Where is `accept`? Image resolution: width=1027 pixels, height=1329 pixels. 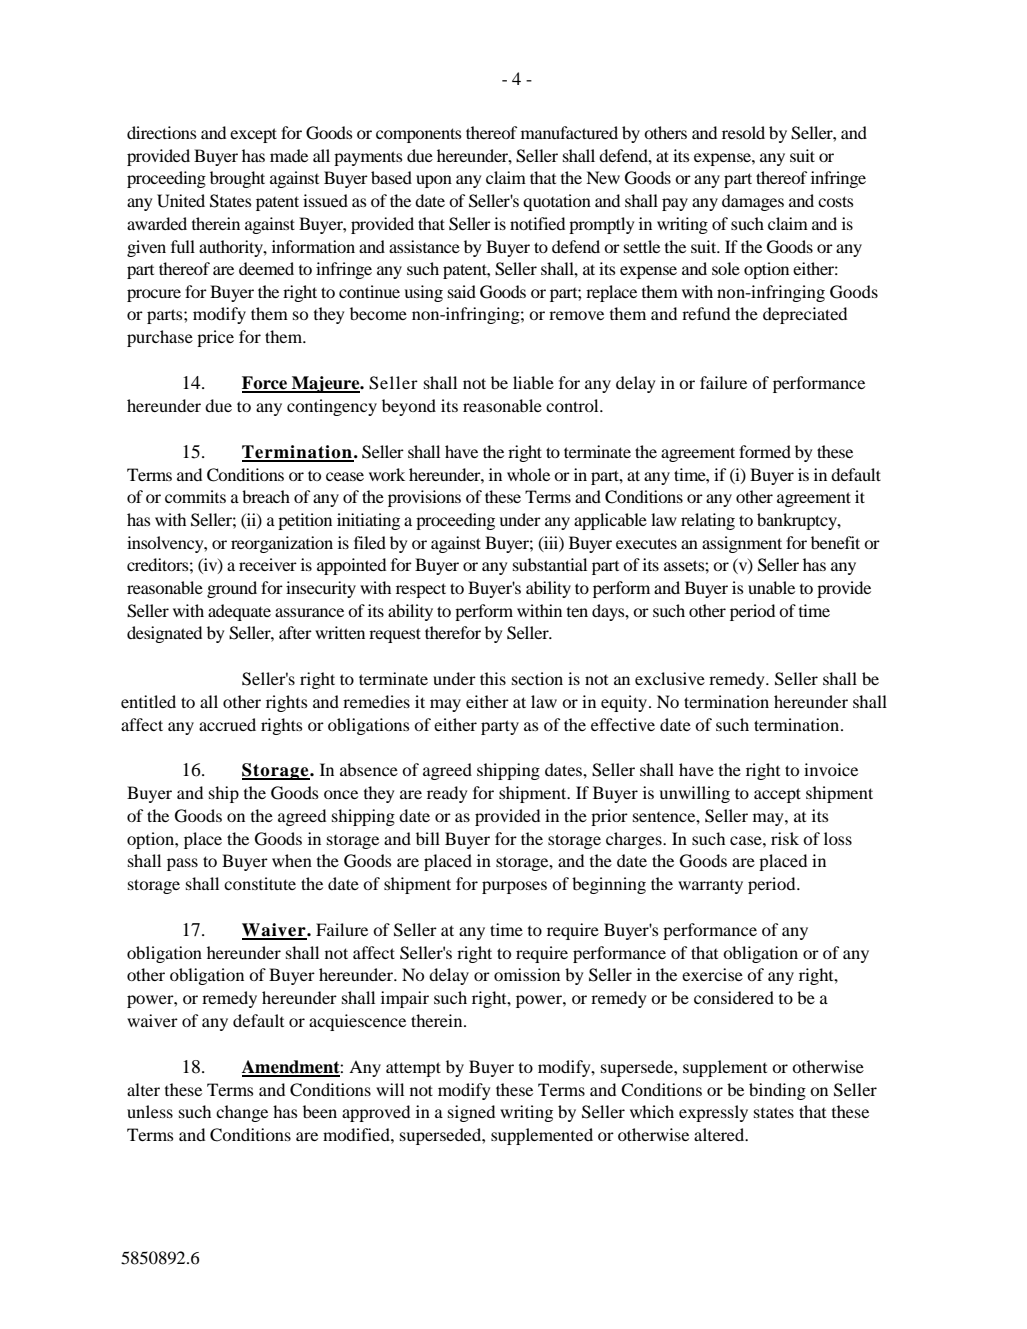
accept is located at coordinates (777, 795).
